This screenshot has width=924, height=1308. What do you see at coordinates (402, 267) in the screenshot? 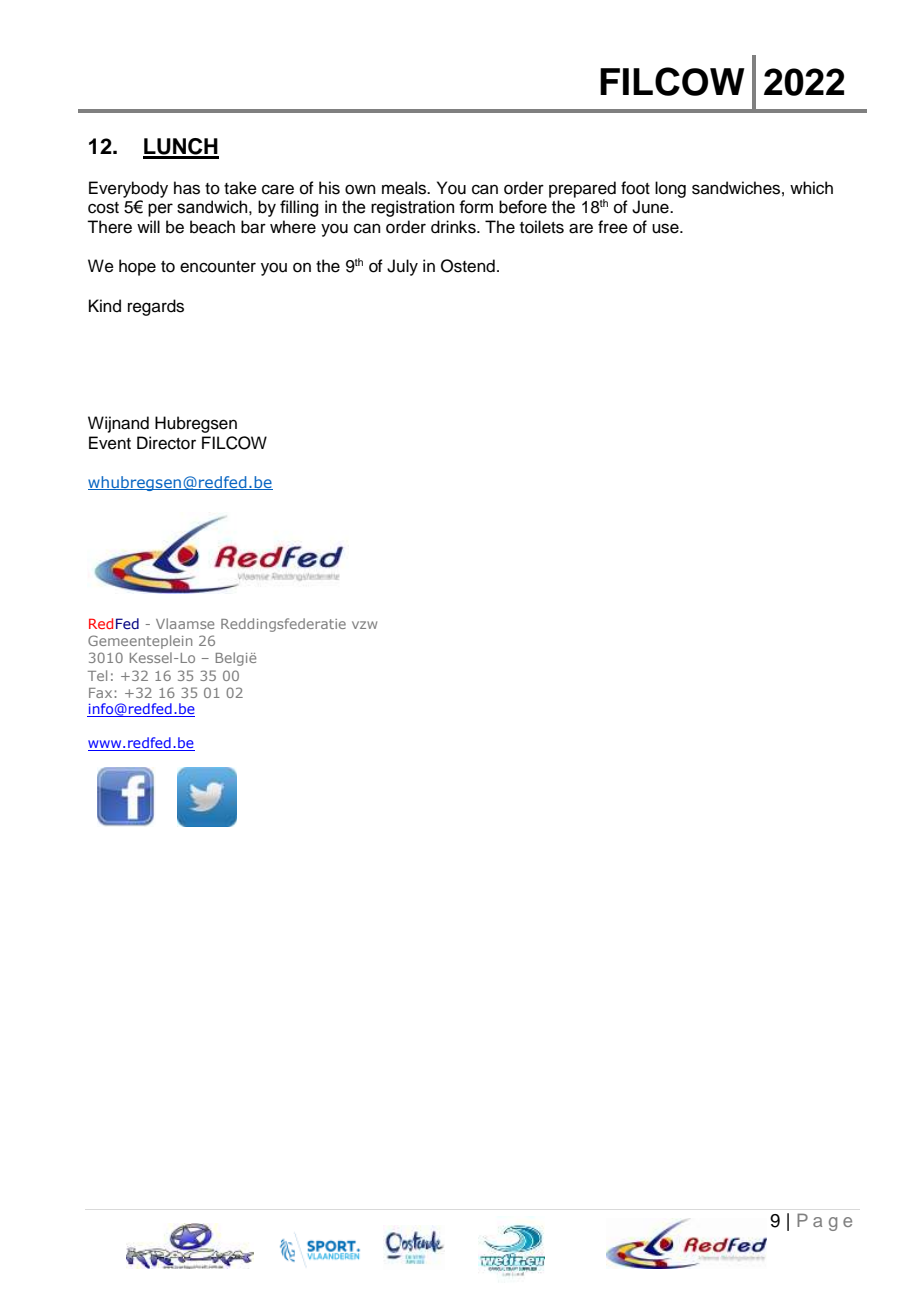
I see `July` at bounding box center [402, 267].
